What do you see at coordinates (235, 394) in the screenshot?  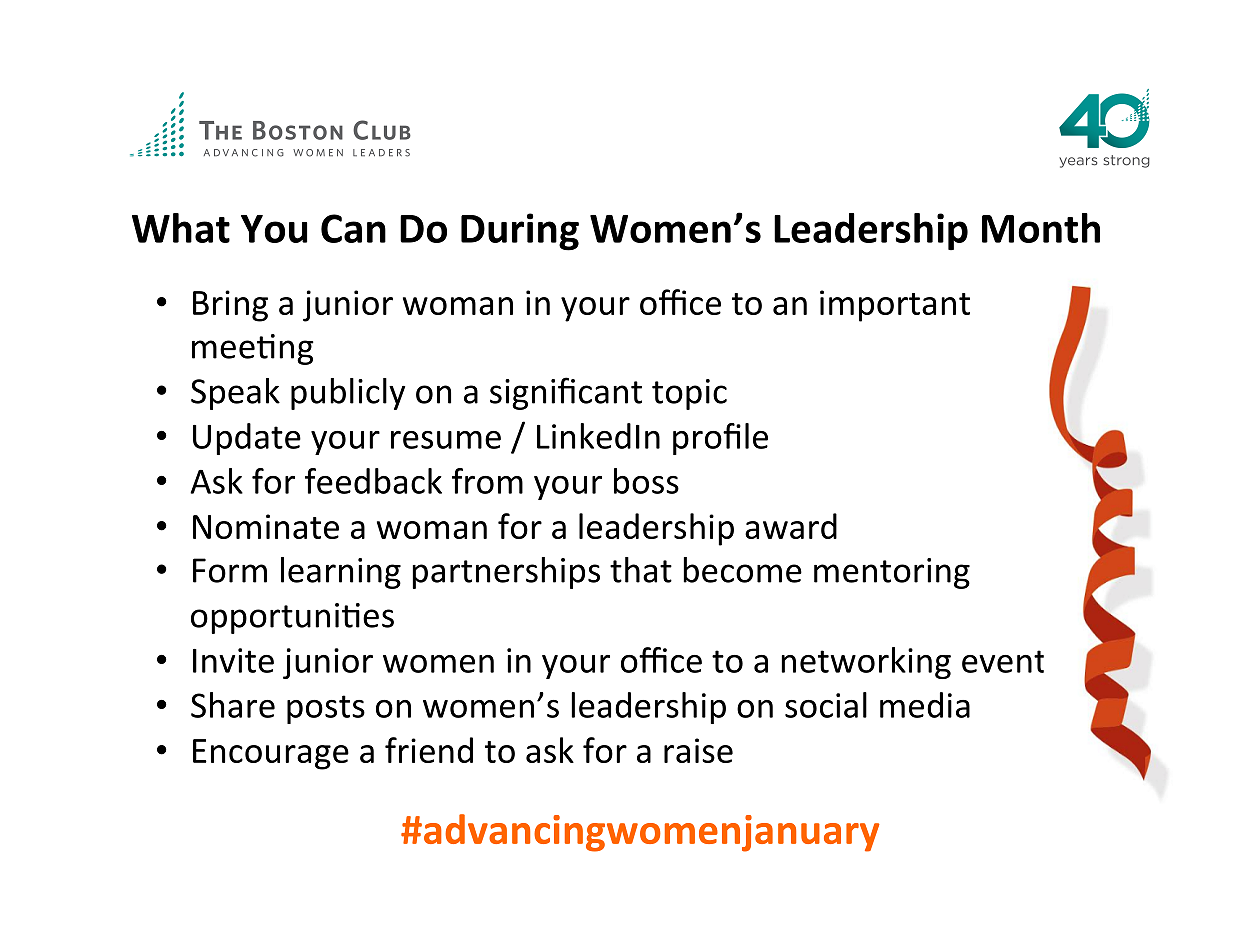 I see `Speak` at bounding box center [235, 394].
